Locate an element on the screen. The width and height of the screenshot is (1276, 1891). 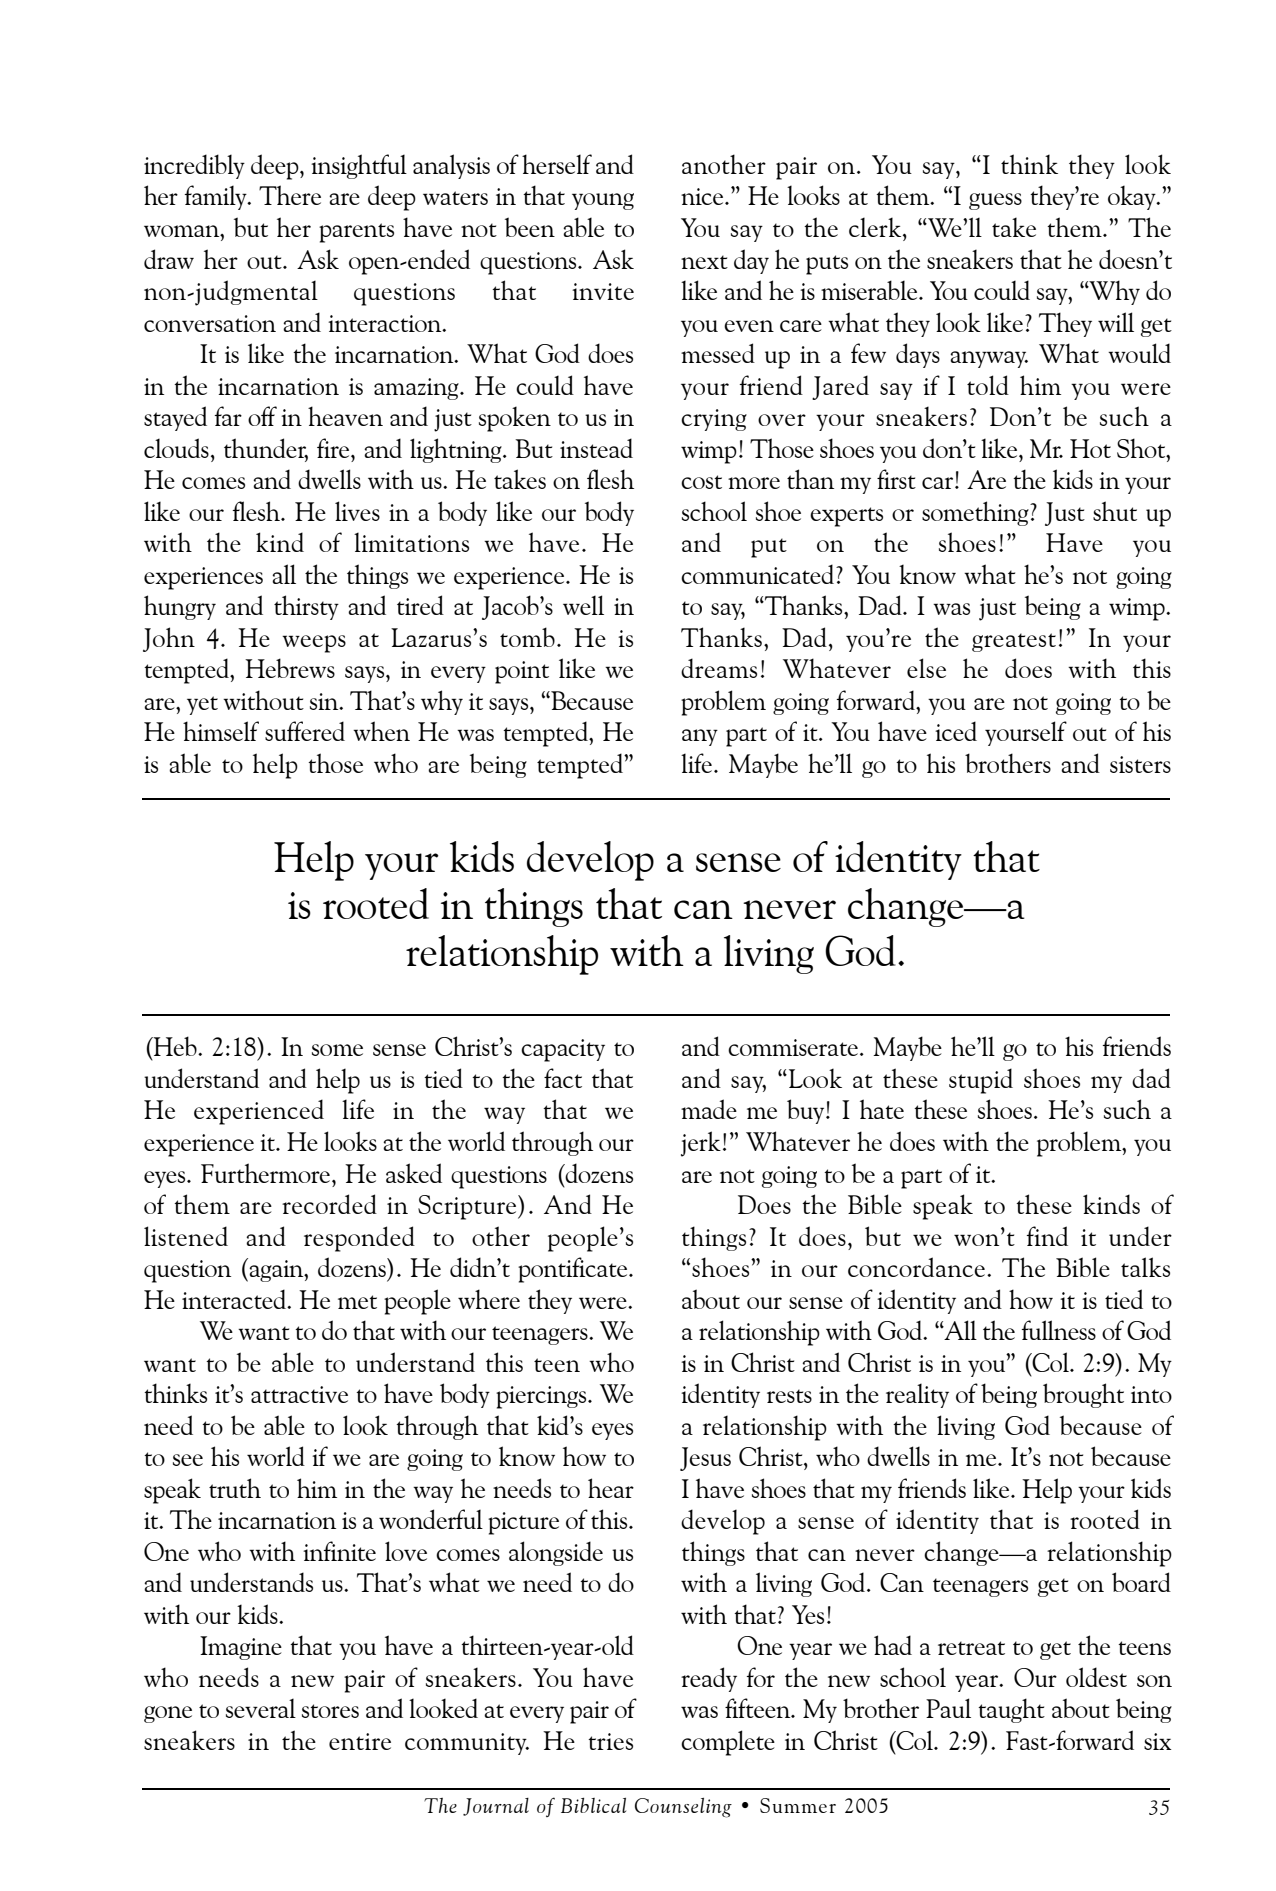
several is located at coordinates (261, 1708).
